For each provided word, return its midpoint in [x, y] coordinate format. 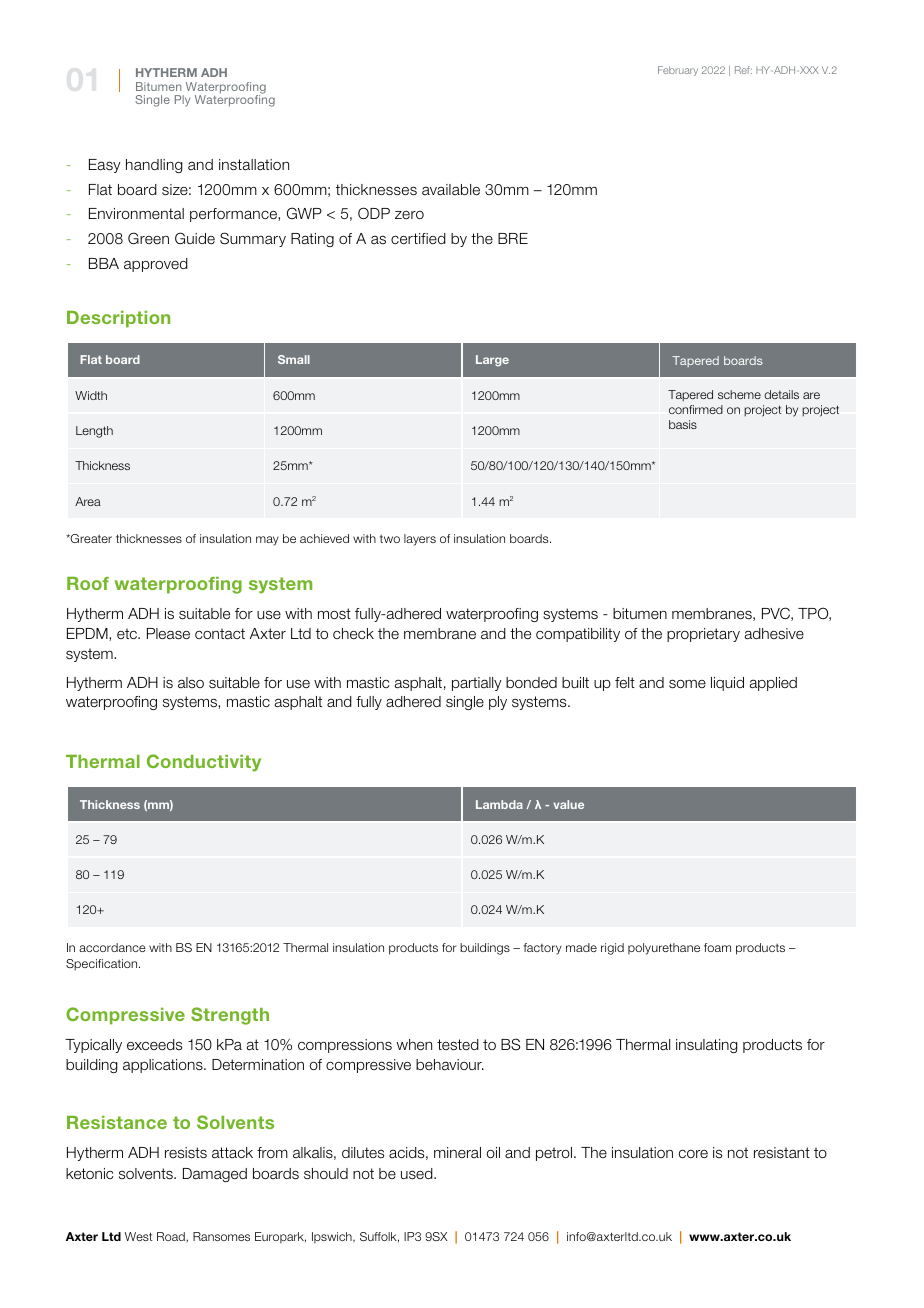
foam [717, 947]
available [451, 190]
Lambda [499, 804]
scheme [739, 394]
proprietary [703, 635]
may [267, 541]
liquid [727, 684]
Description [118, 319]
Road [172, 1236]
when [414, 1044]
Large [492, 361]
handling [154, 166]
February [678, 71]
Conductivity [204, 763]
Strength [230, 1016]
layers [420, 540]
